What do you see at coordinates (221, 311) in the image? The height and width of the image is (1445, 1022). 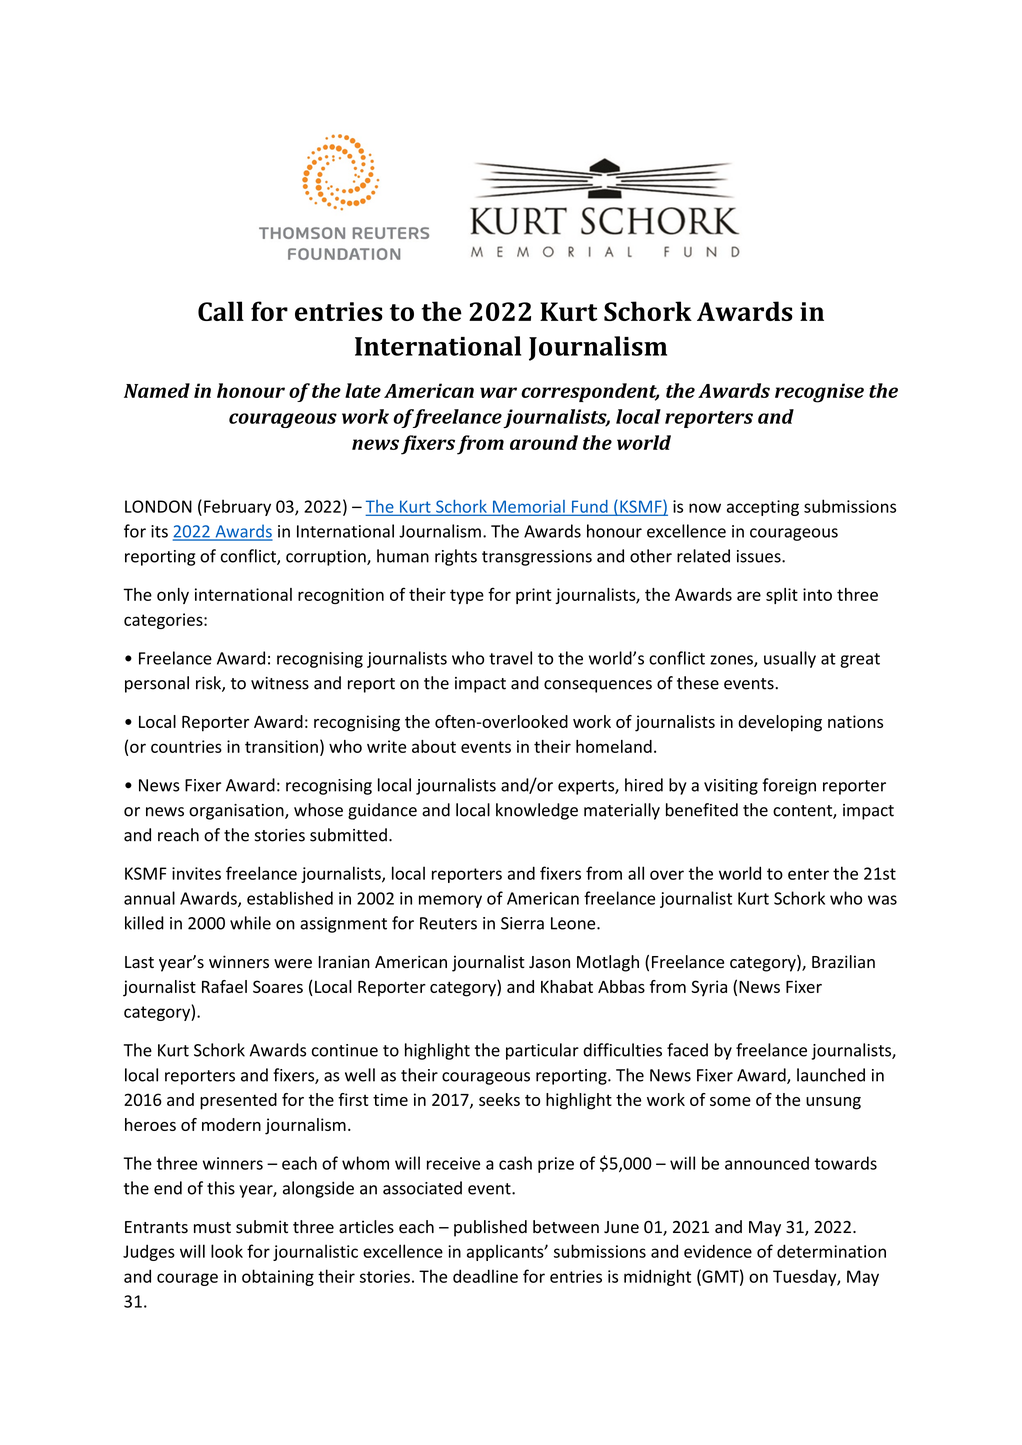 I see `Call` at bounding box center [221, 311].
